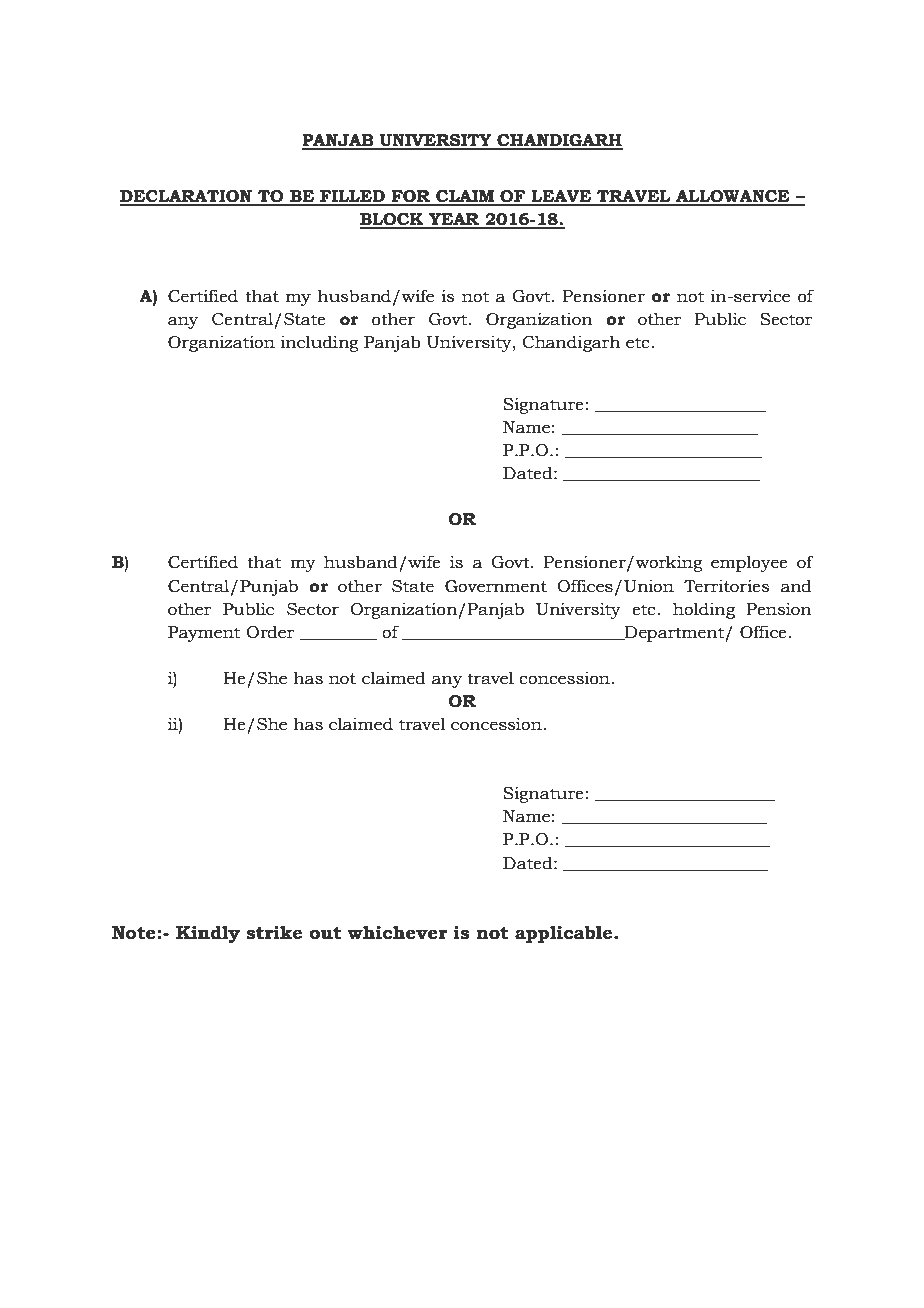 Image resolution: width=924 pixels, height=1308 pixels. I want to click on Order, so click(270, 632).
